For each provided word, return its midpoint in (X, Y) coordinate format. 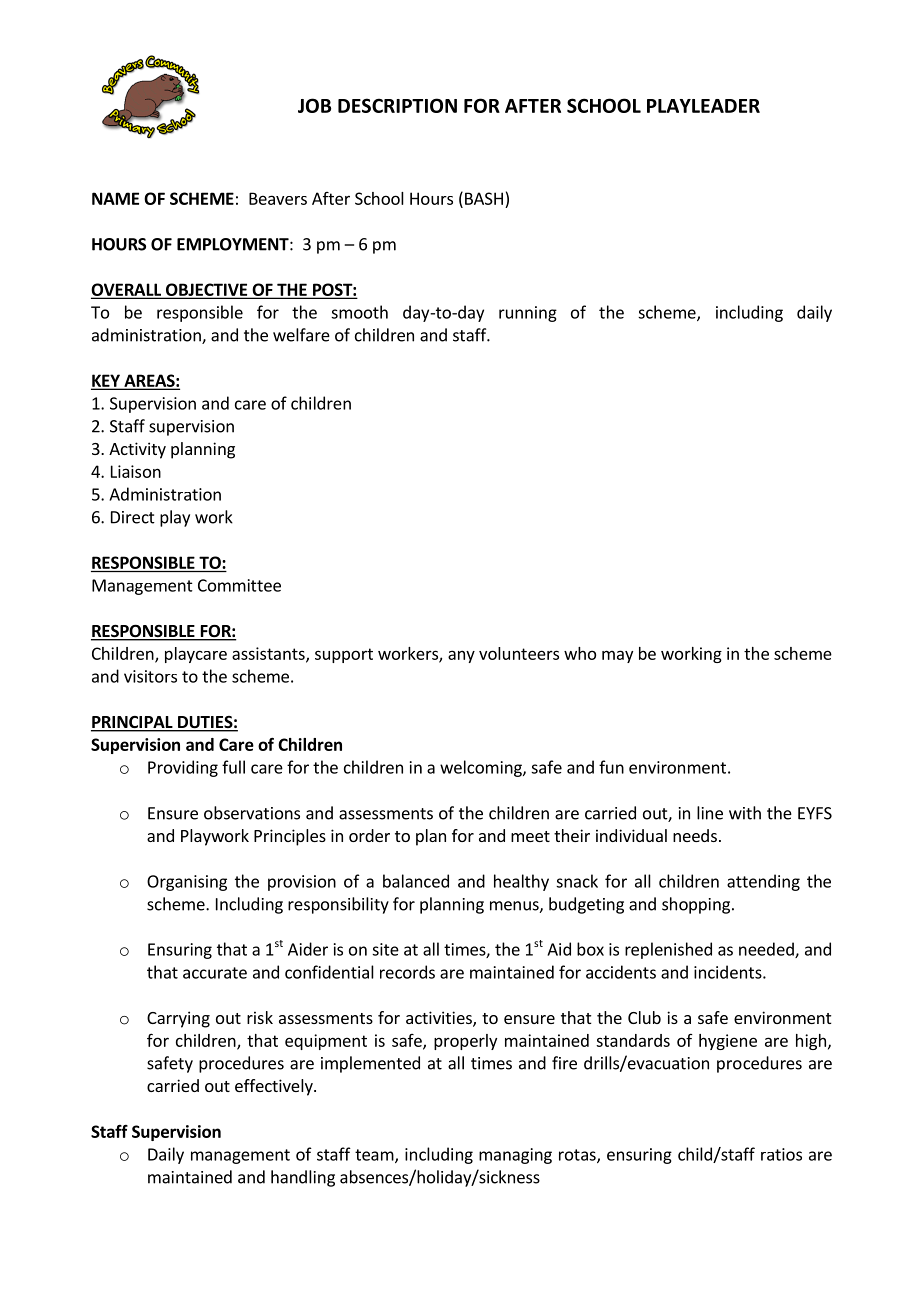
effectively (275, 1087)
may (617, 656)
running (528, 314)
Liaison (136, 471)
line (710, 813)
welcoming (482, 768)
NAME (115, 198)
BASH (484, 198)
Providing (183, 768)
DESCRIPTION (397, 105)
